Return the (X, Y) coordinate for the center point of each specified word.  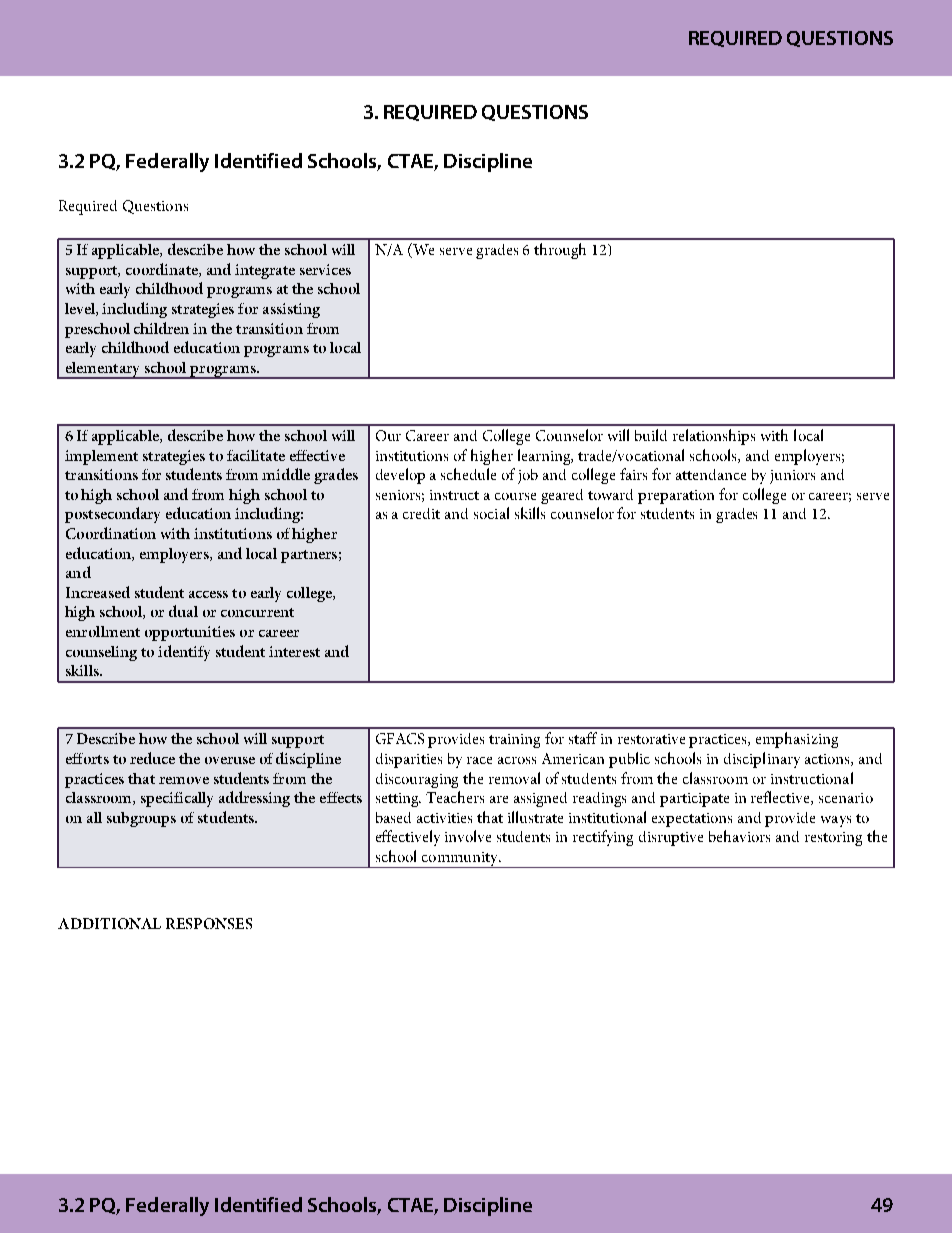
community (460, 860)
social (491, 513)
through (560, 251)
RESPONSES (209, 923)
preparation (676, 497)
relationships (714, 437)
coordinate (163, 270)
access (208, 594)
